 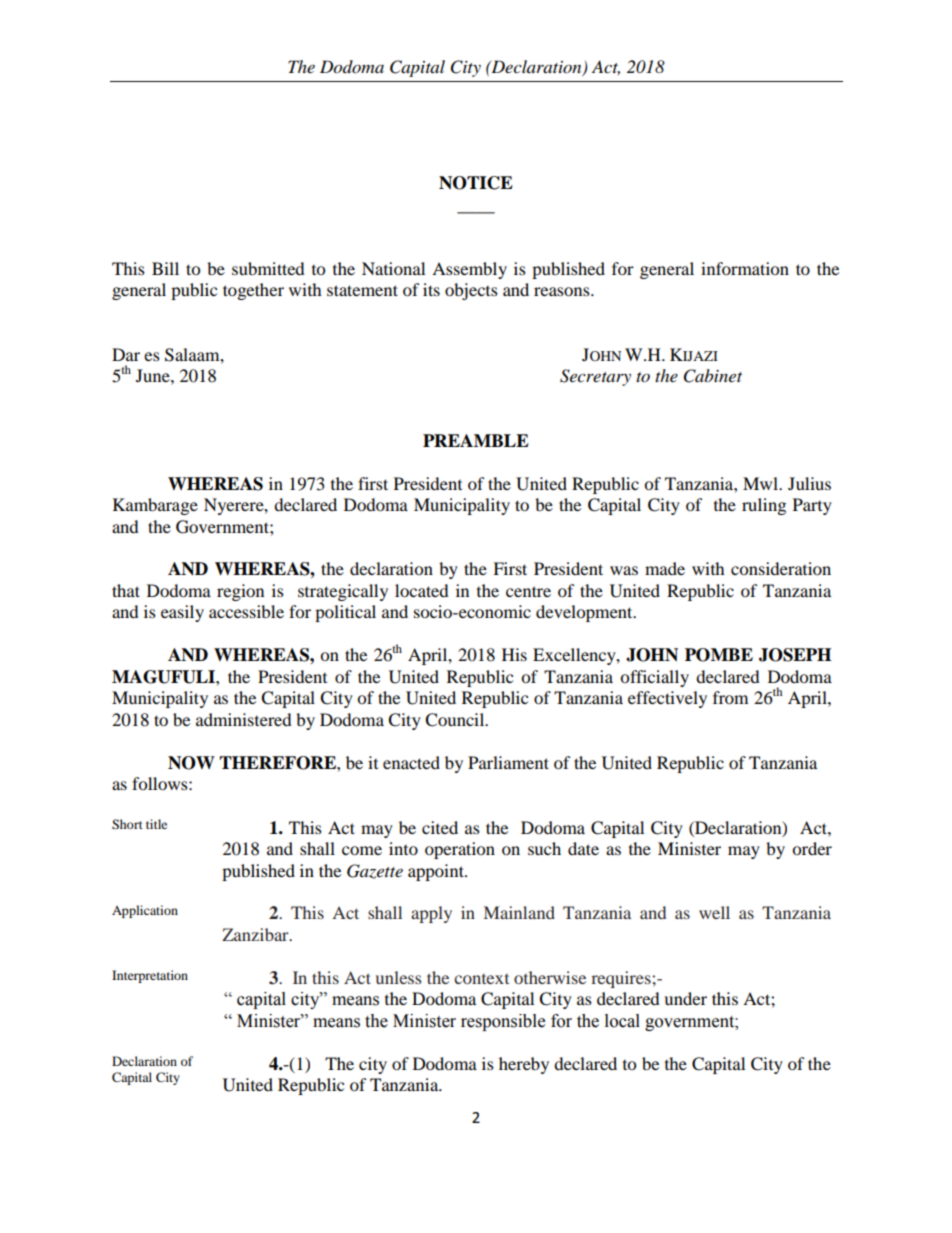 What do you see at coordinates (719, 655) in the screenshot?
I see `POMBE` at bounding box center [719, 655].
